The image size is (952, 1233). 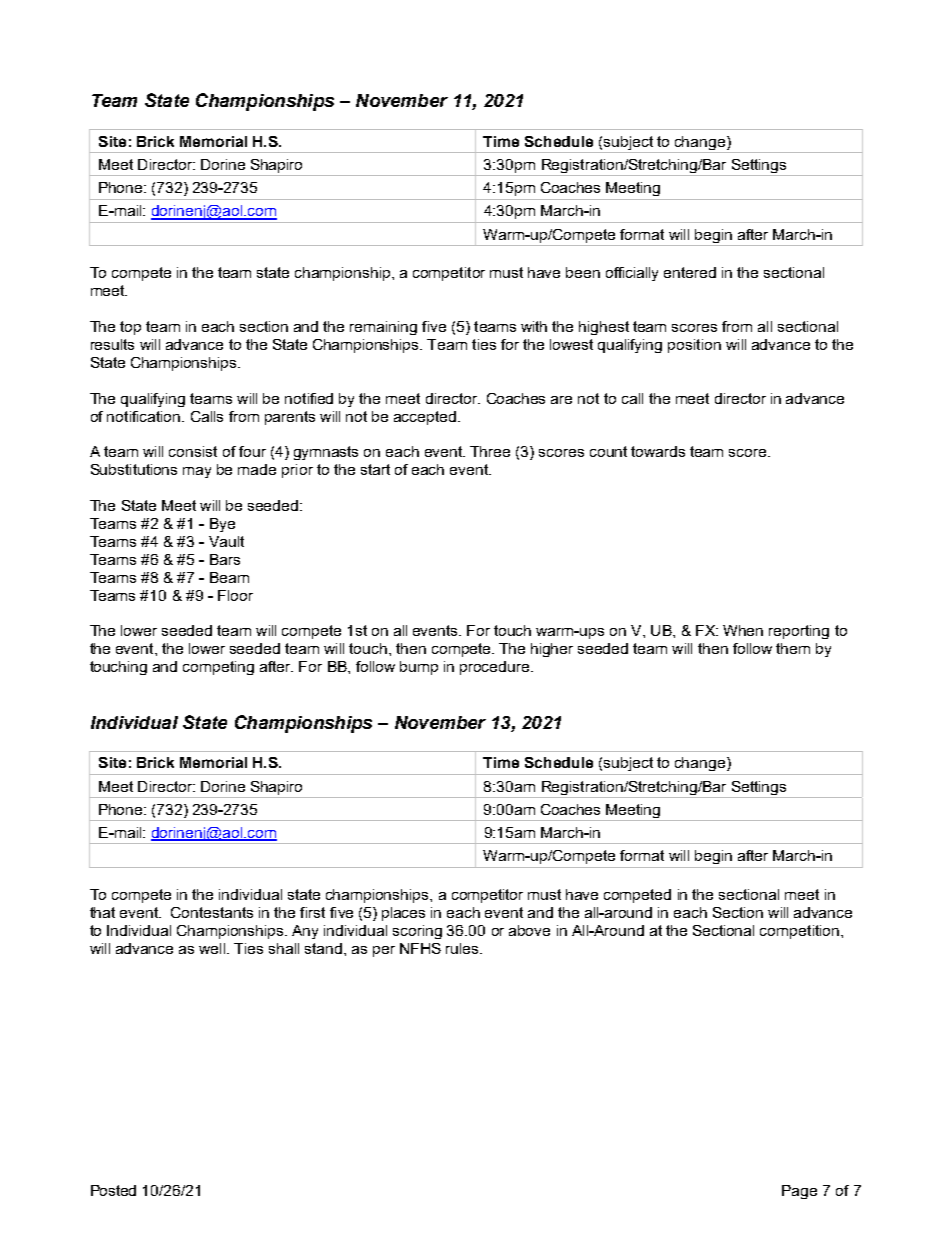 I want to click on bump, so click(x=419, y=668).
